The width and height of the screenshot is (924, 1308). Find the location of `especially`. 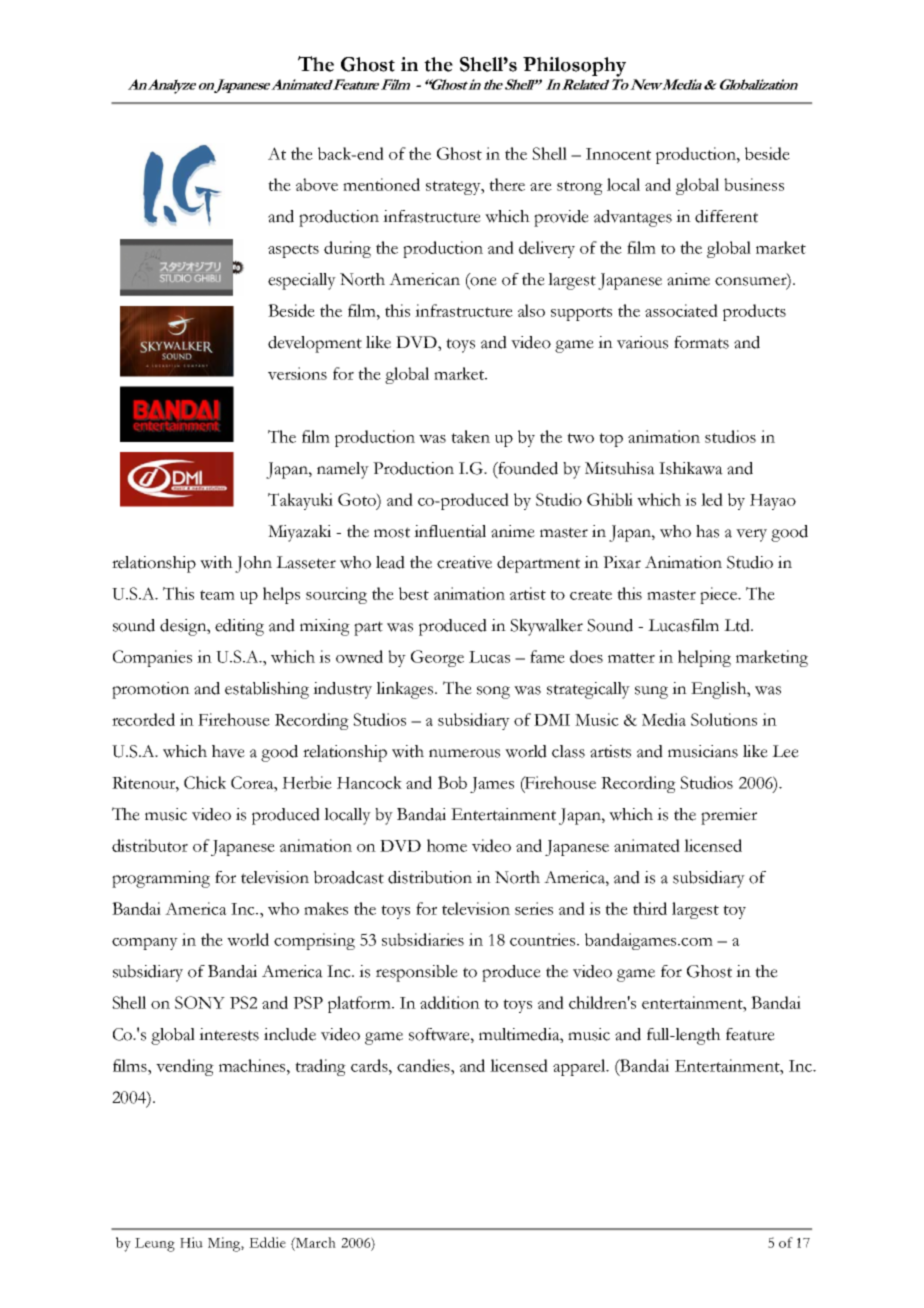

especially is located at coordinates (302, 281).
